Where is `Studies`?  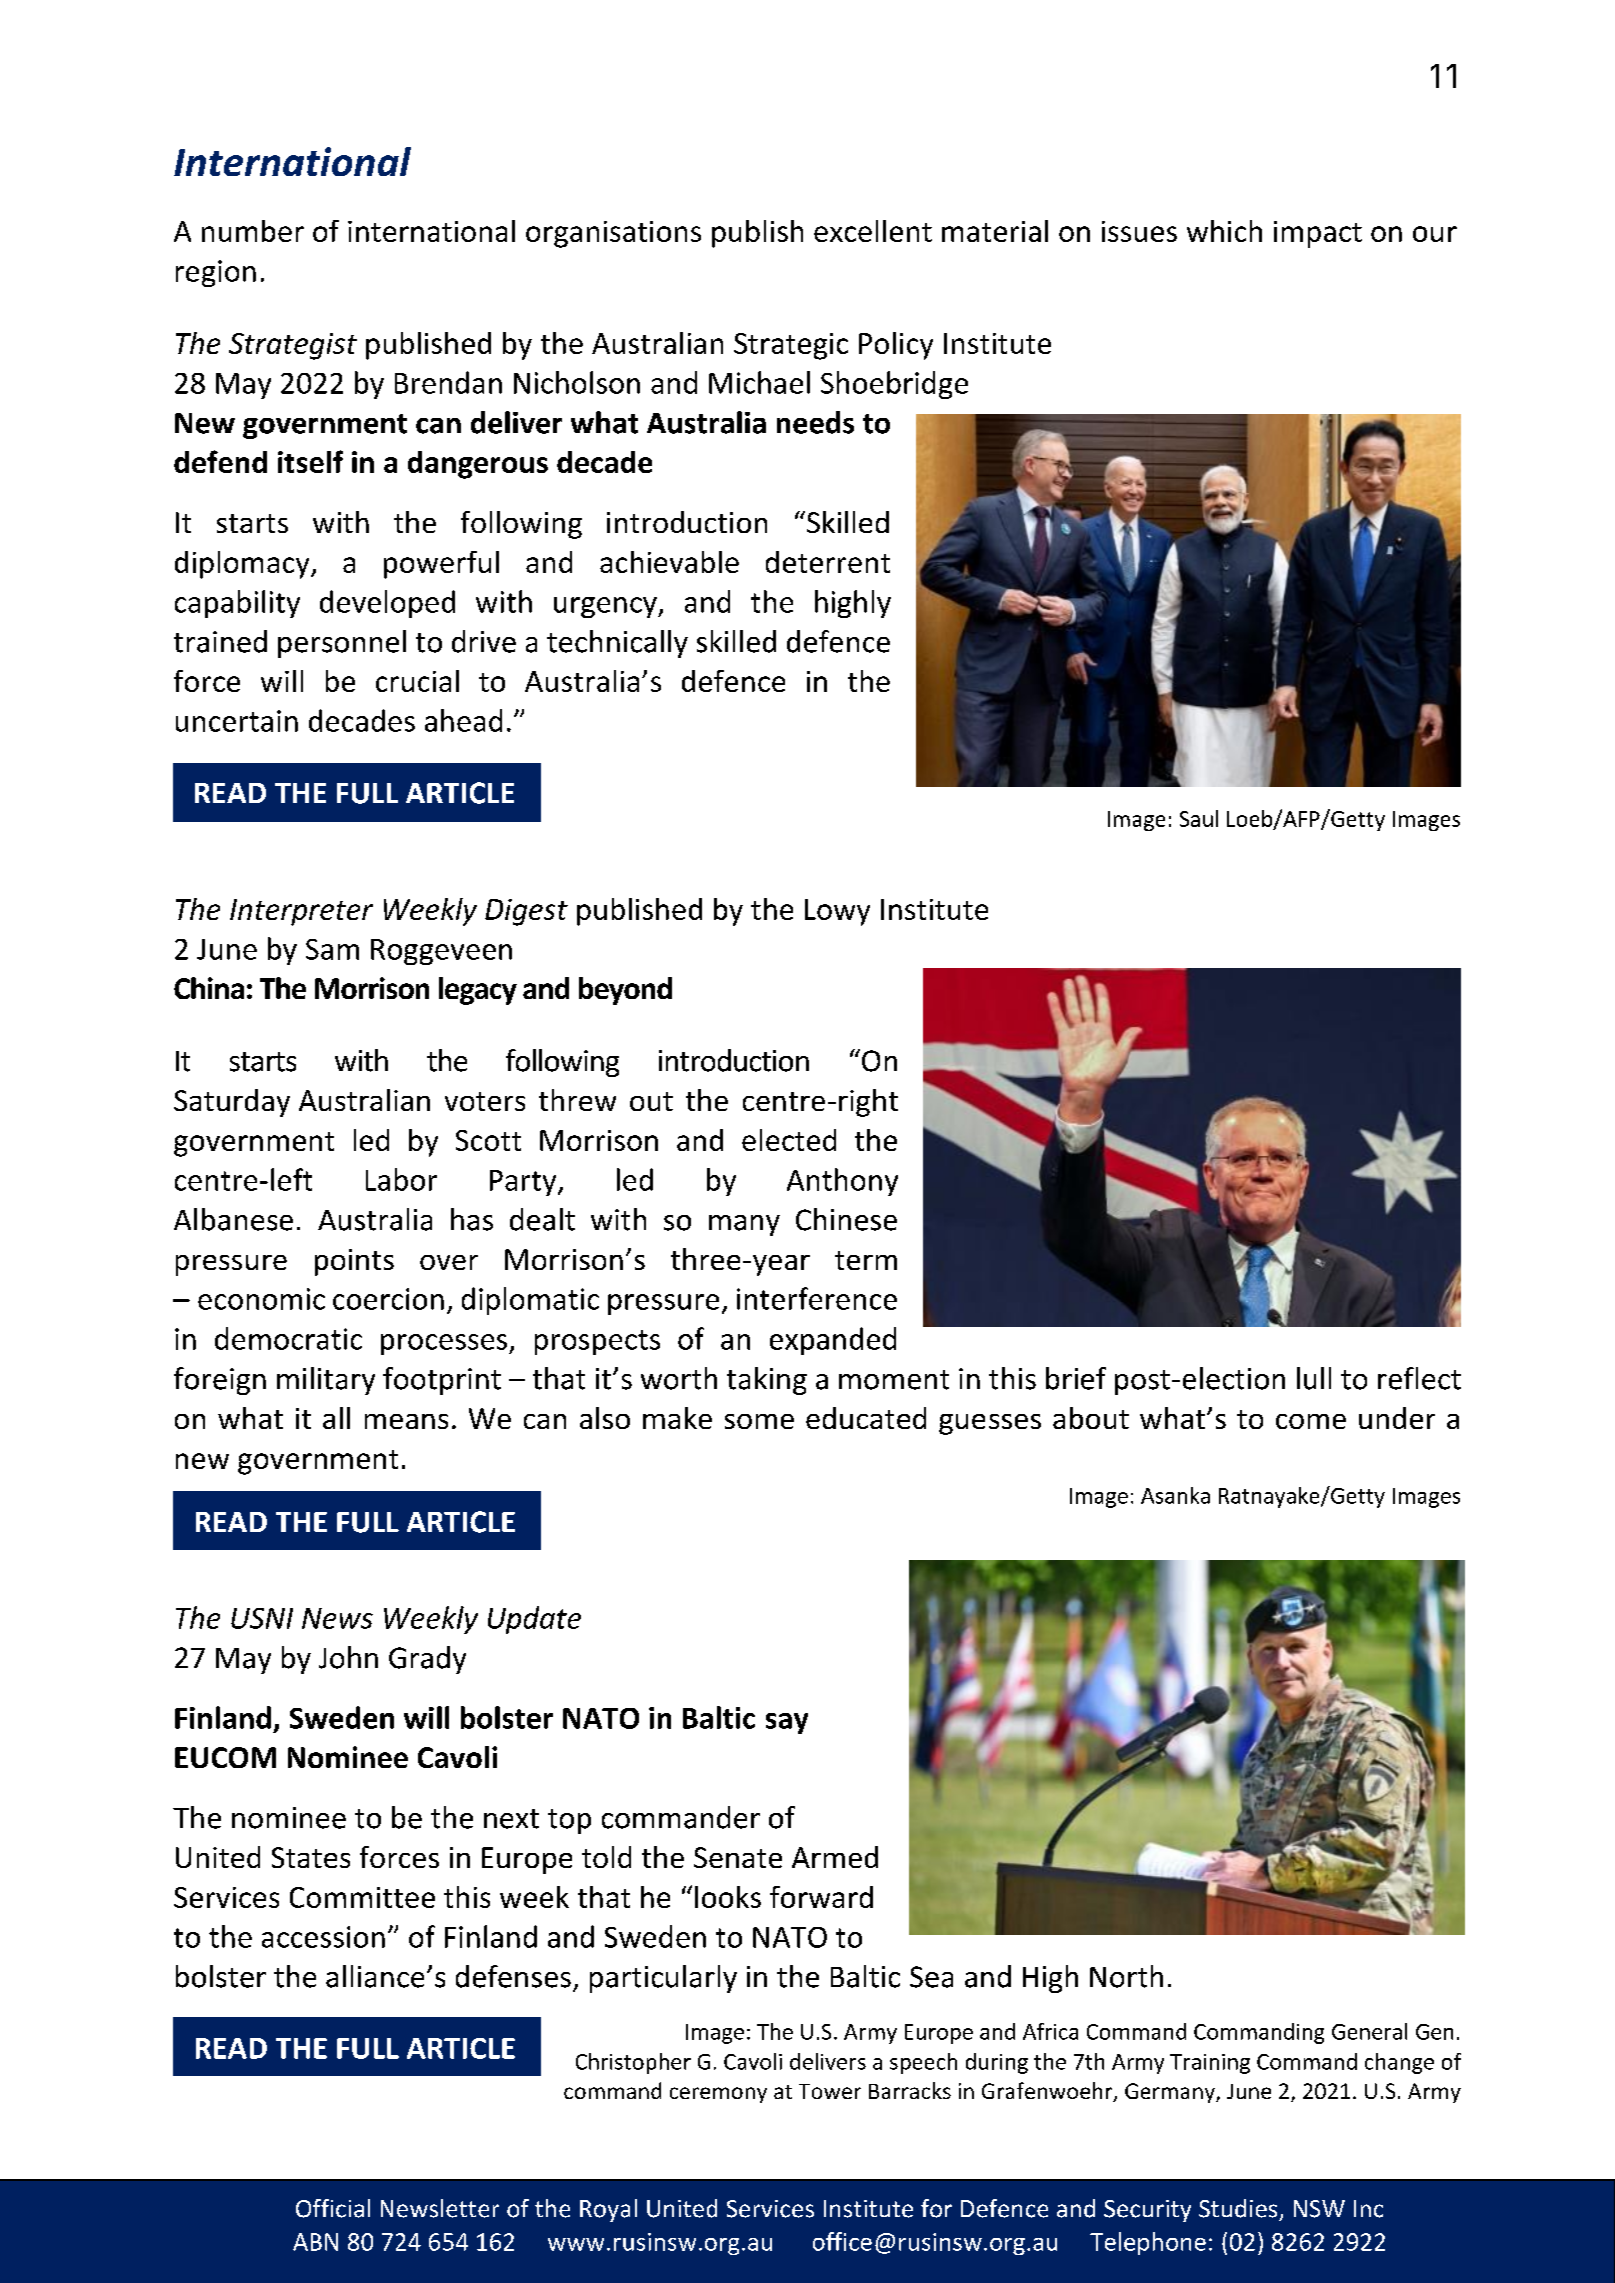
Studies is located at coordinates (1238, 2208).
